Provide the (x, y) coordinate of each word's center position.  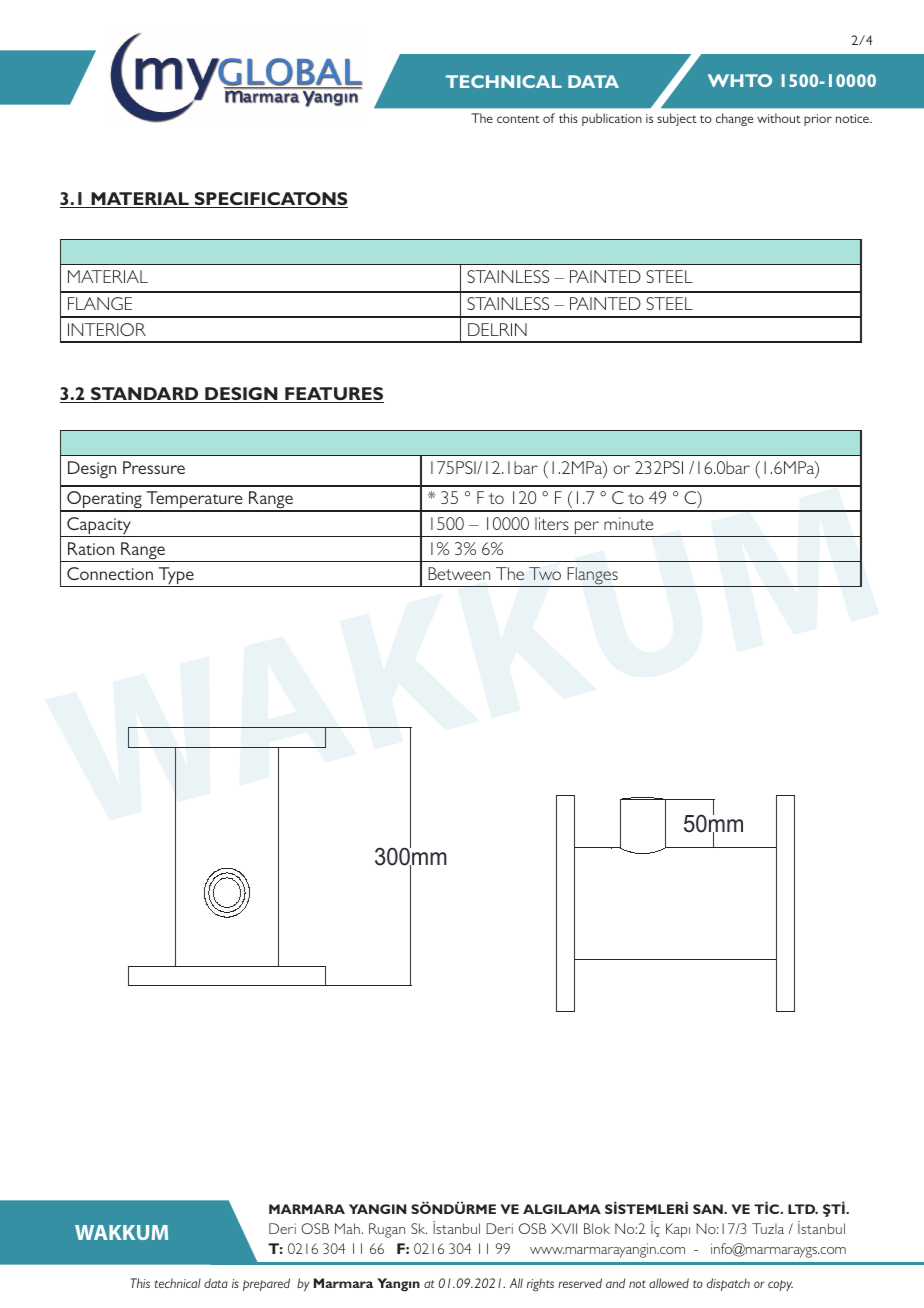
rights (540, 1284)
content (518, 119)
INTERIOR (107, 329)
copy (780, 1285)
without (779, 118)
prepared (266, 1284)
